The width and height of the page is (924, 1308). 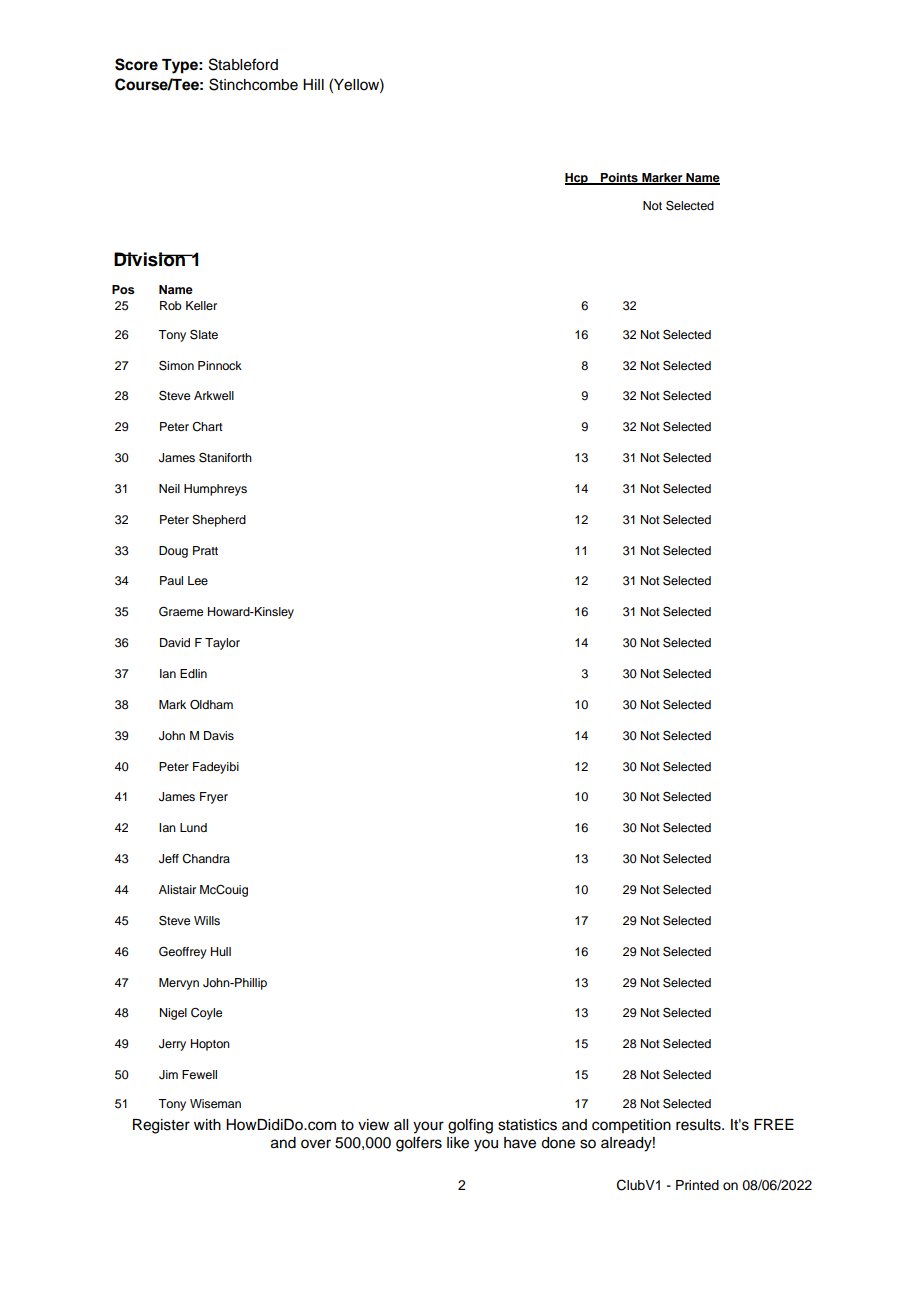 I want to click on Score, so click(x=136, y=64).
